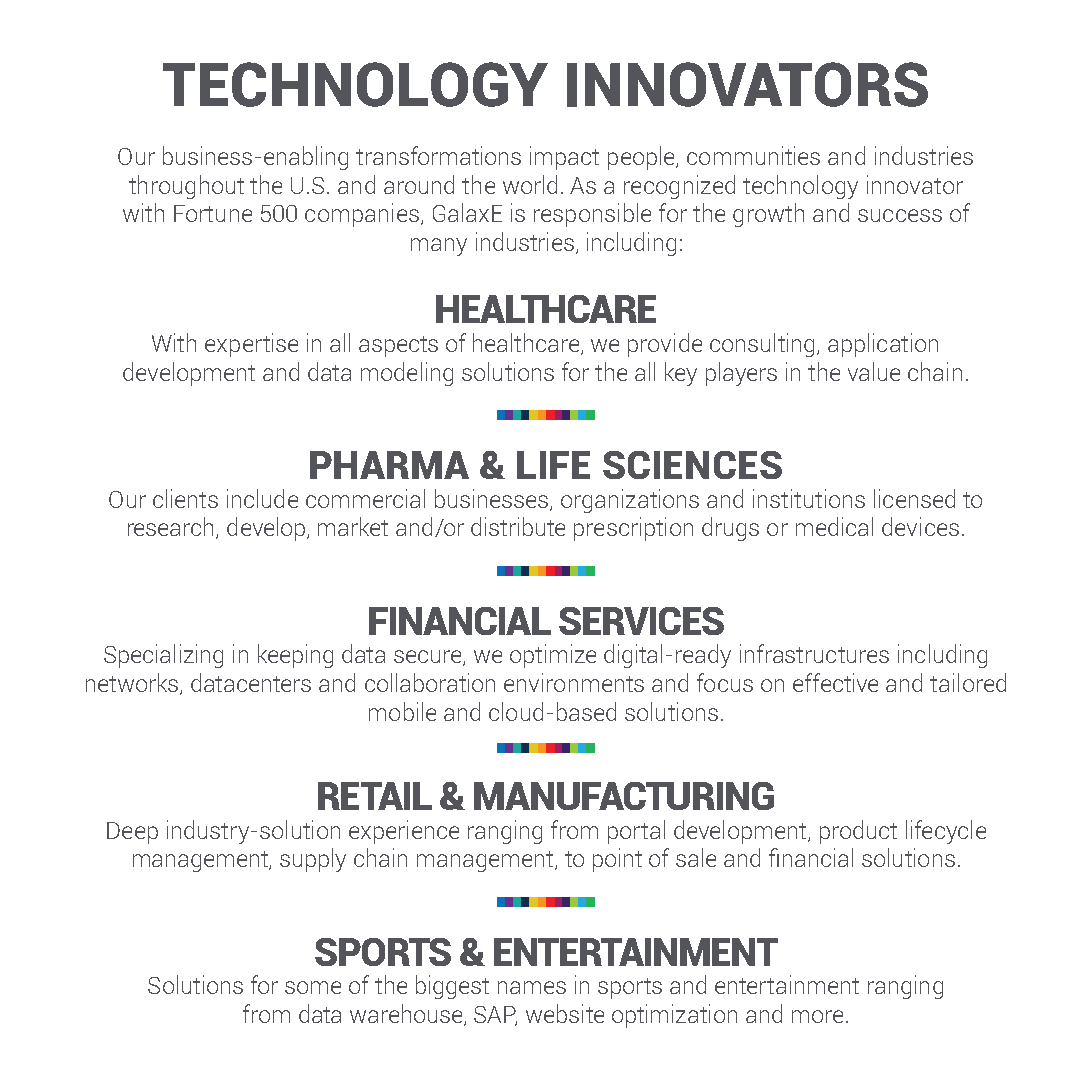 The height and width of the document is (1092, 1092). What do you see at coordinates (172, 528) in the document?
I see `research` at bounding box center [172, 528].
